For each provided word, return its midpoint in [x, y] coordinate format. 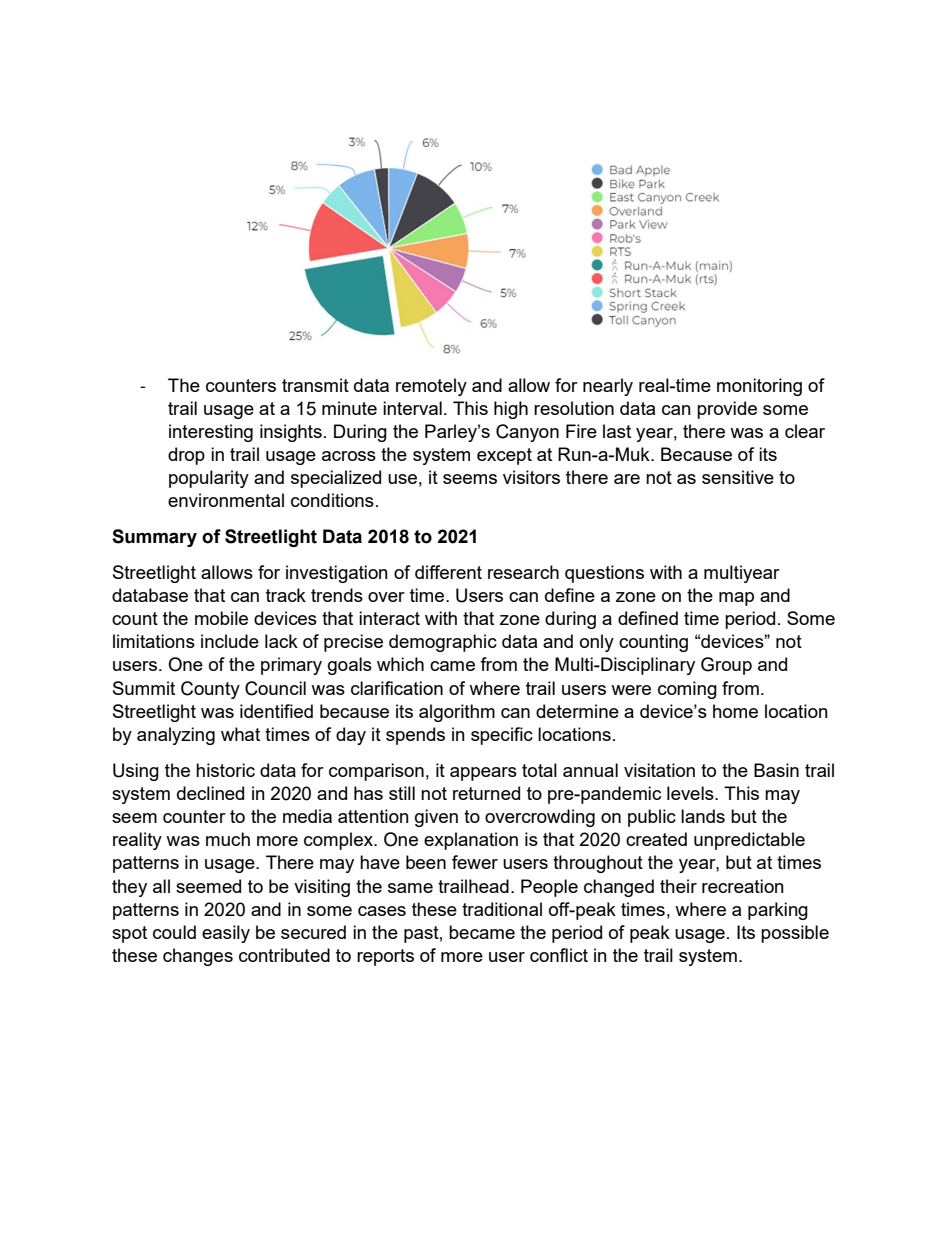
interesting [211, 433]
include [230, 641]
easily [226, 934]
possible [795, 934]
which [400, 664]
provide [727, 410]
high [511, 410]
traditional [502, 909]
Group [726, 666]
